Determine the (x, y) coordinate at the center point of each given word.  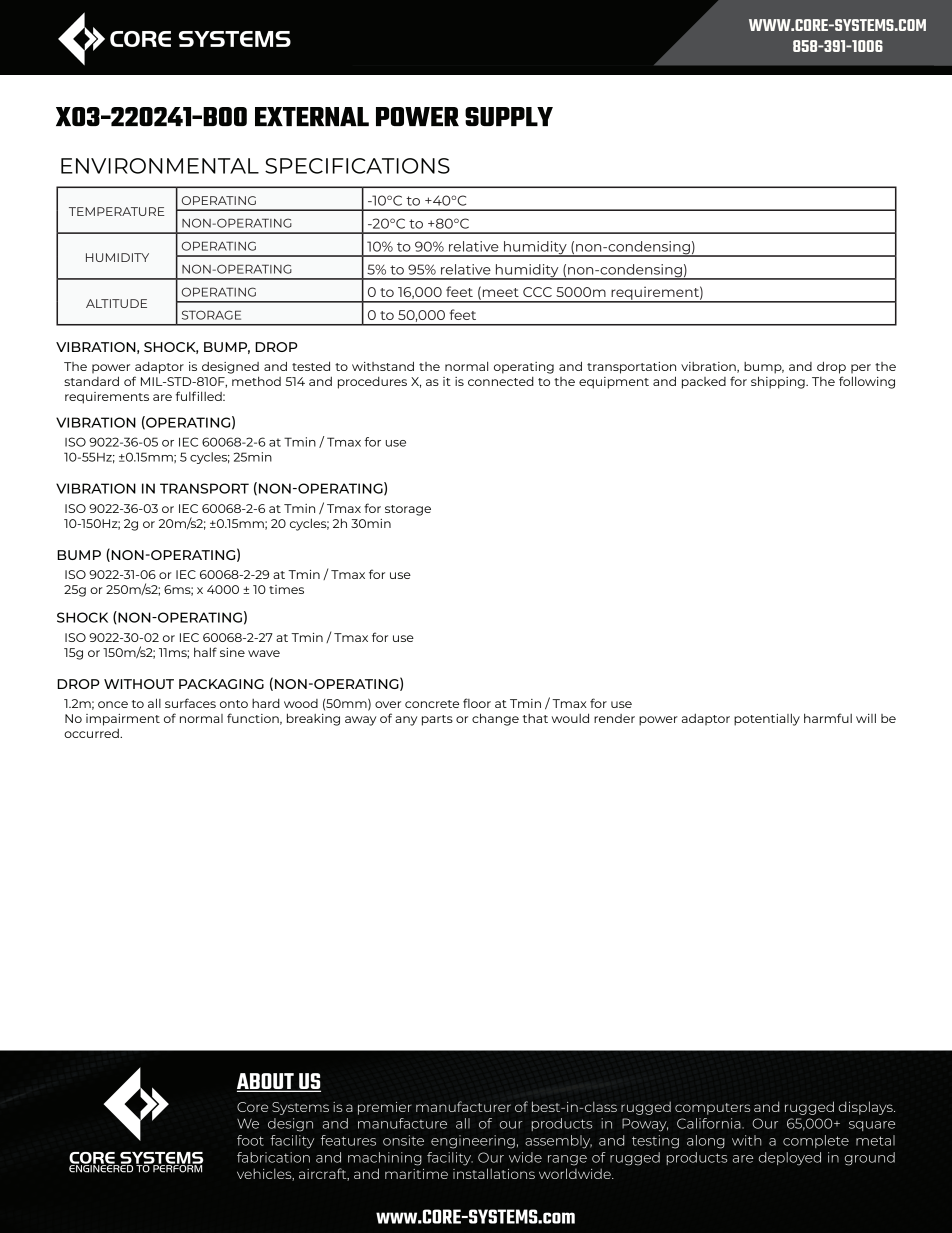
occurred (92, 733)
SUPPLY (509, 116)
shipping (779, 382)
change (495, 719)
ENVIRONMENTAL (160, 166)
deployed (790, 1159)
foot (250, 1140)
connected (501, 381)
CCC (537, 292)
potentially (767, 719)
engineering (473, 1142)
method (256, 381)
